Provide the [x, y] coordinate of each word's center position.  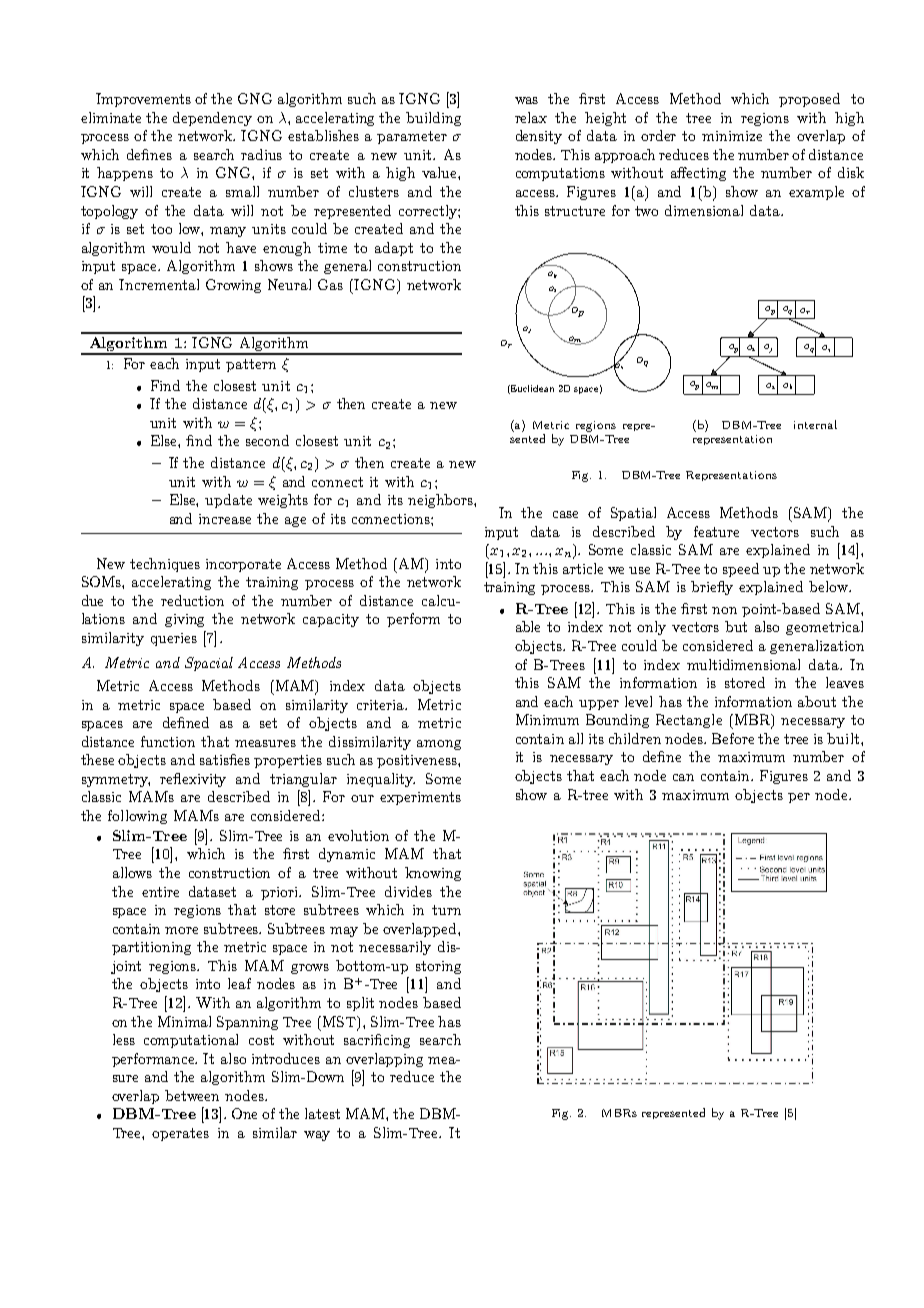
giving [184, 620]
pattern [251, 365]
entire [160, 892]
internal [815, 424]
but [736, 626]
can [683, 777]
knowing [433, 874]
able [528, 626]
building [433, 119]
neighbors [441, 501]
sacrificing [377, 1041]
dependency [212, 119]
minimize [732, 136]
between [192, 1095]
